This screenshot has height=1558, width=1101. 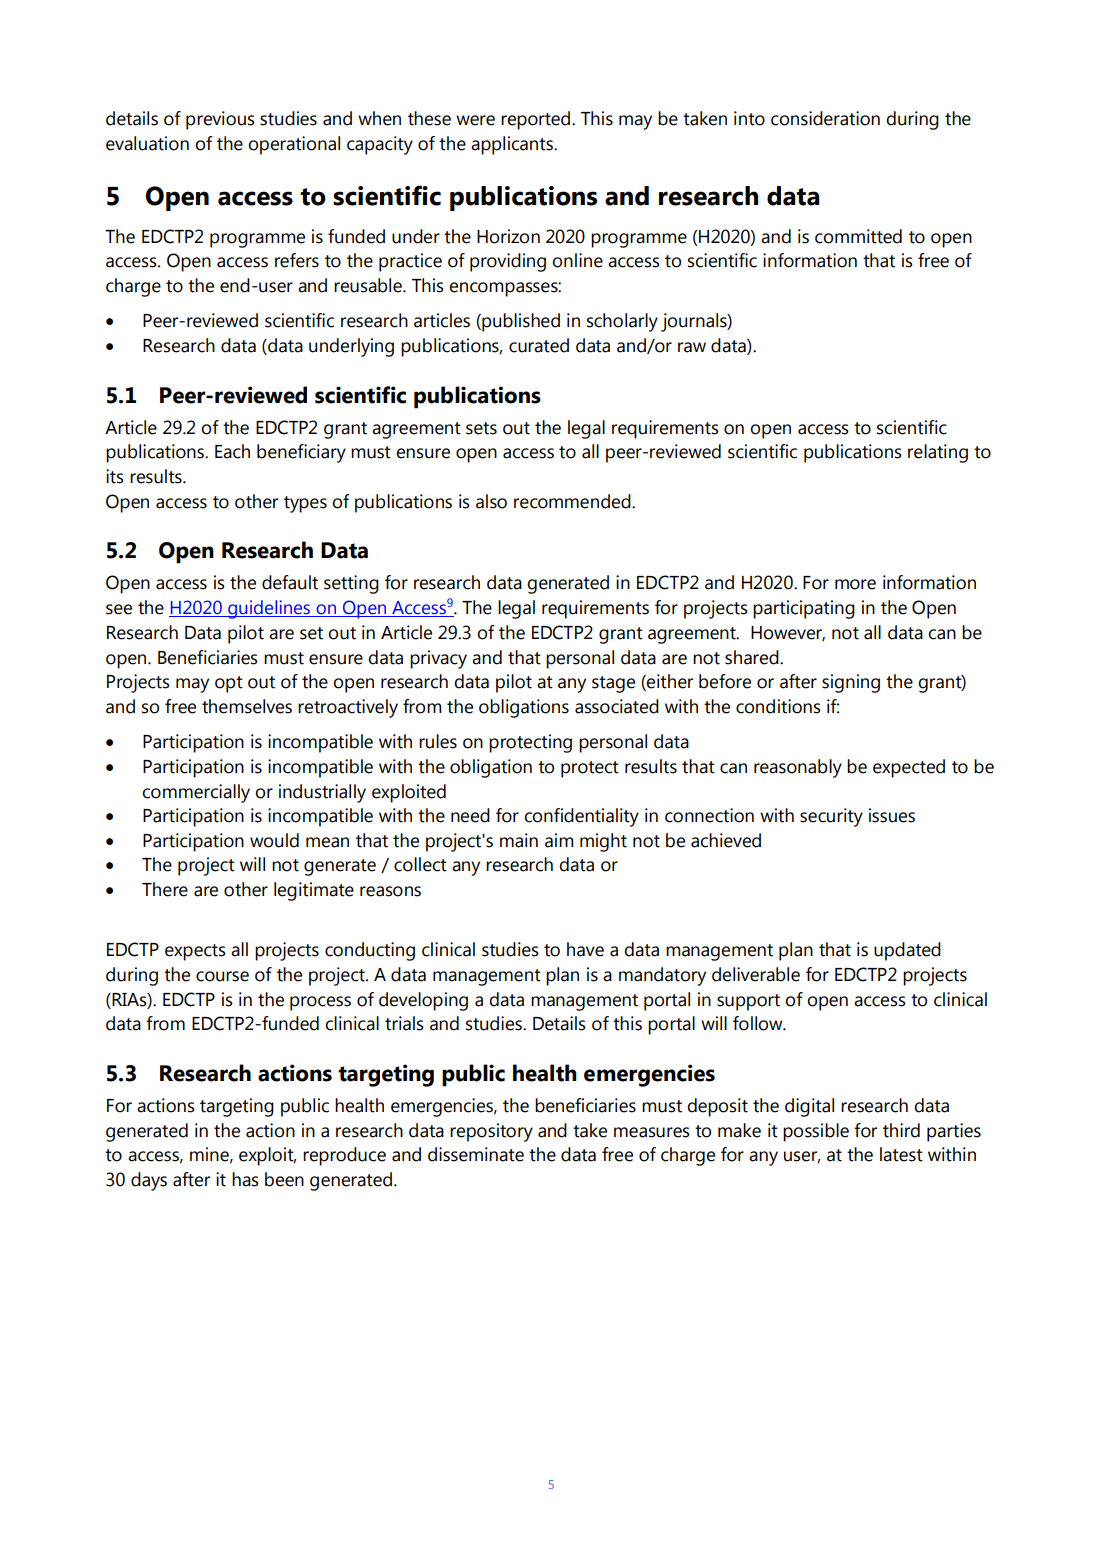 What do you see at coordinates (907, 951) in the screenshot?
I see `updated` at bounding box center [907, 951].
